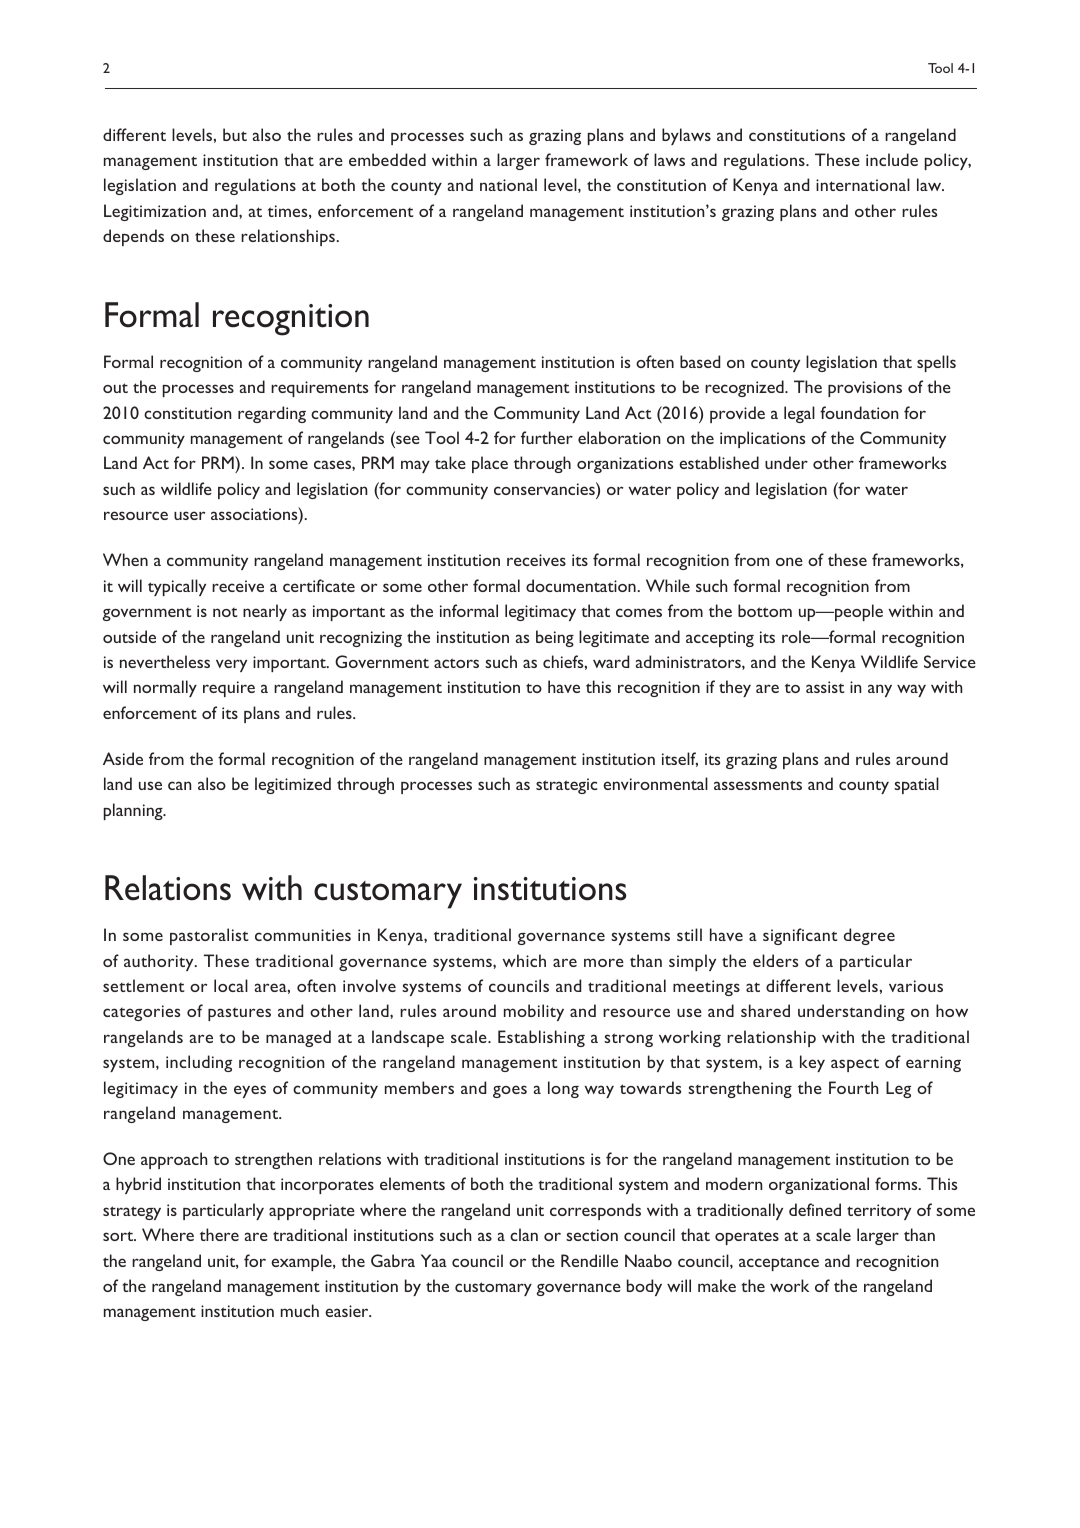 Image resolution: width=1080 pixels, height=1528 pixels. I want to click on any, so click(880, 690).
